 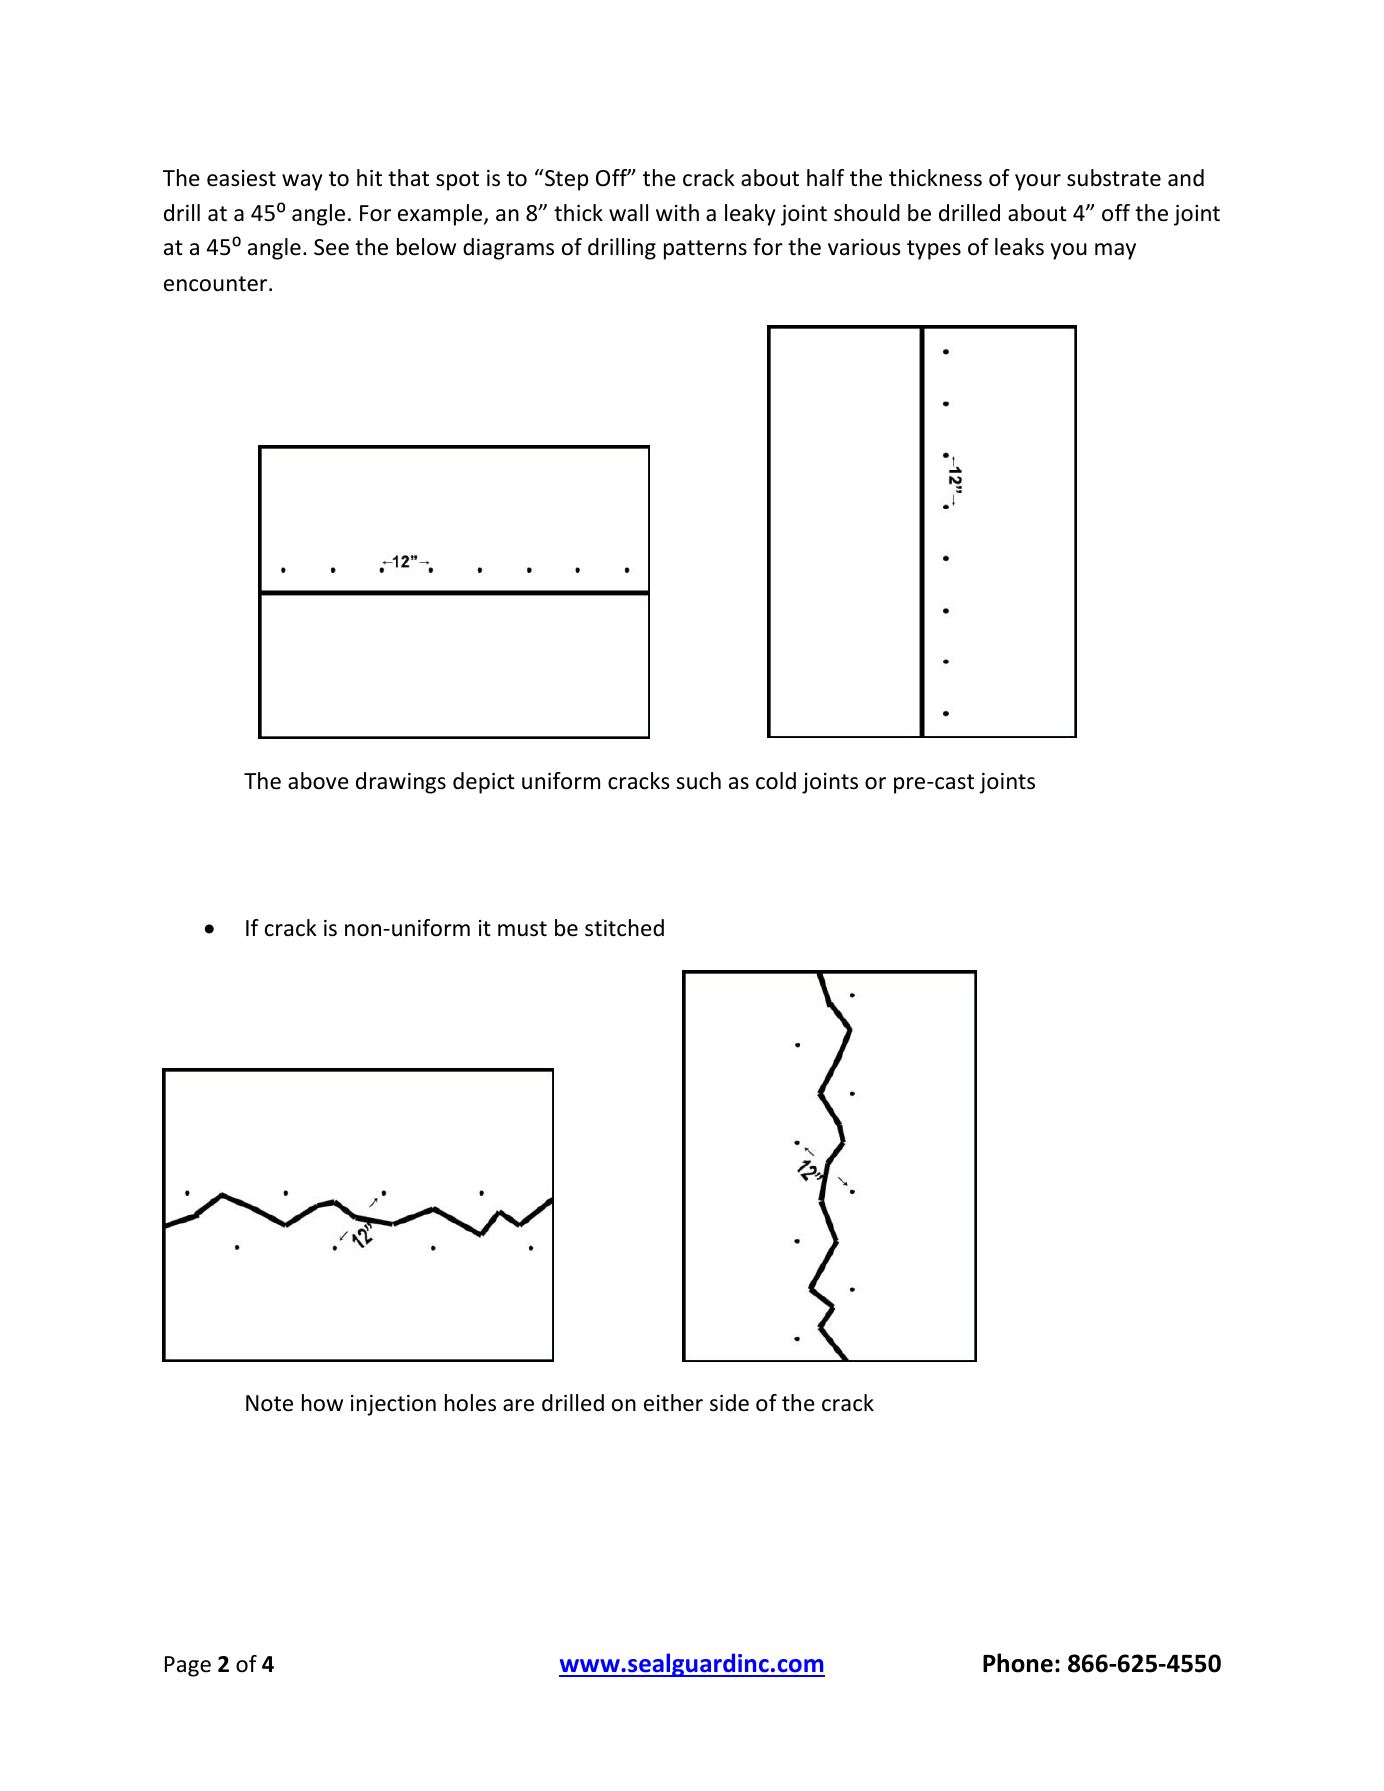 What do you see at coordinates (1019, 247) in the page?
I see `leaks` at bounding box center [1019, 247].
